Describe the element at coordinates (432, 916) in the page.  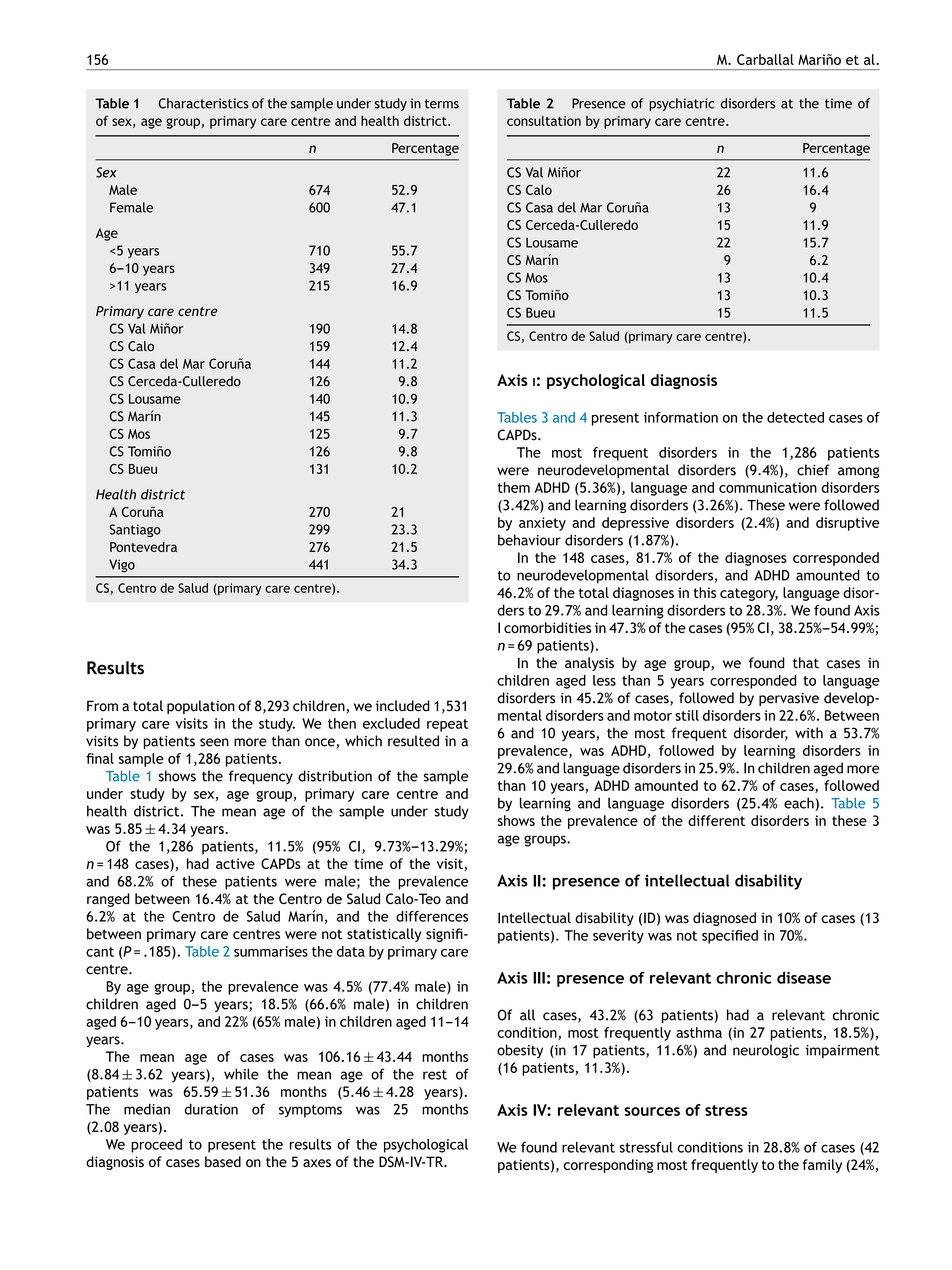
I see `differences` at that location.
